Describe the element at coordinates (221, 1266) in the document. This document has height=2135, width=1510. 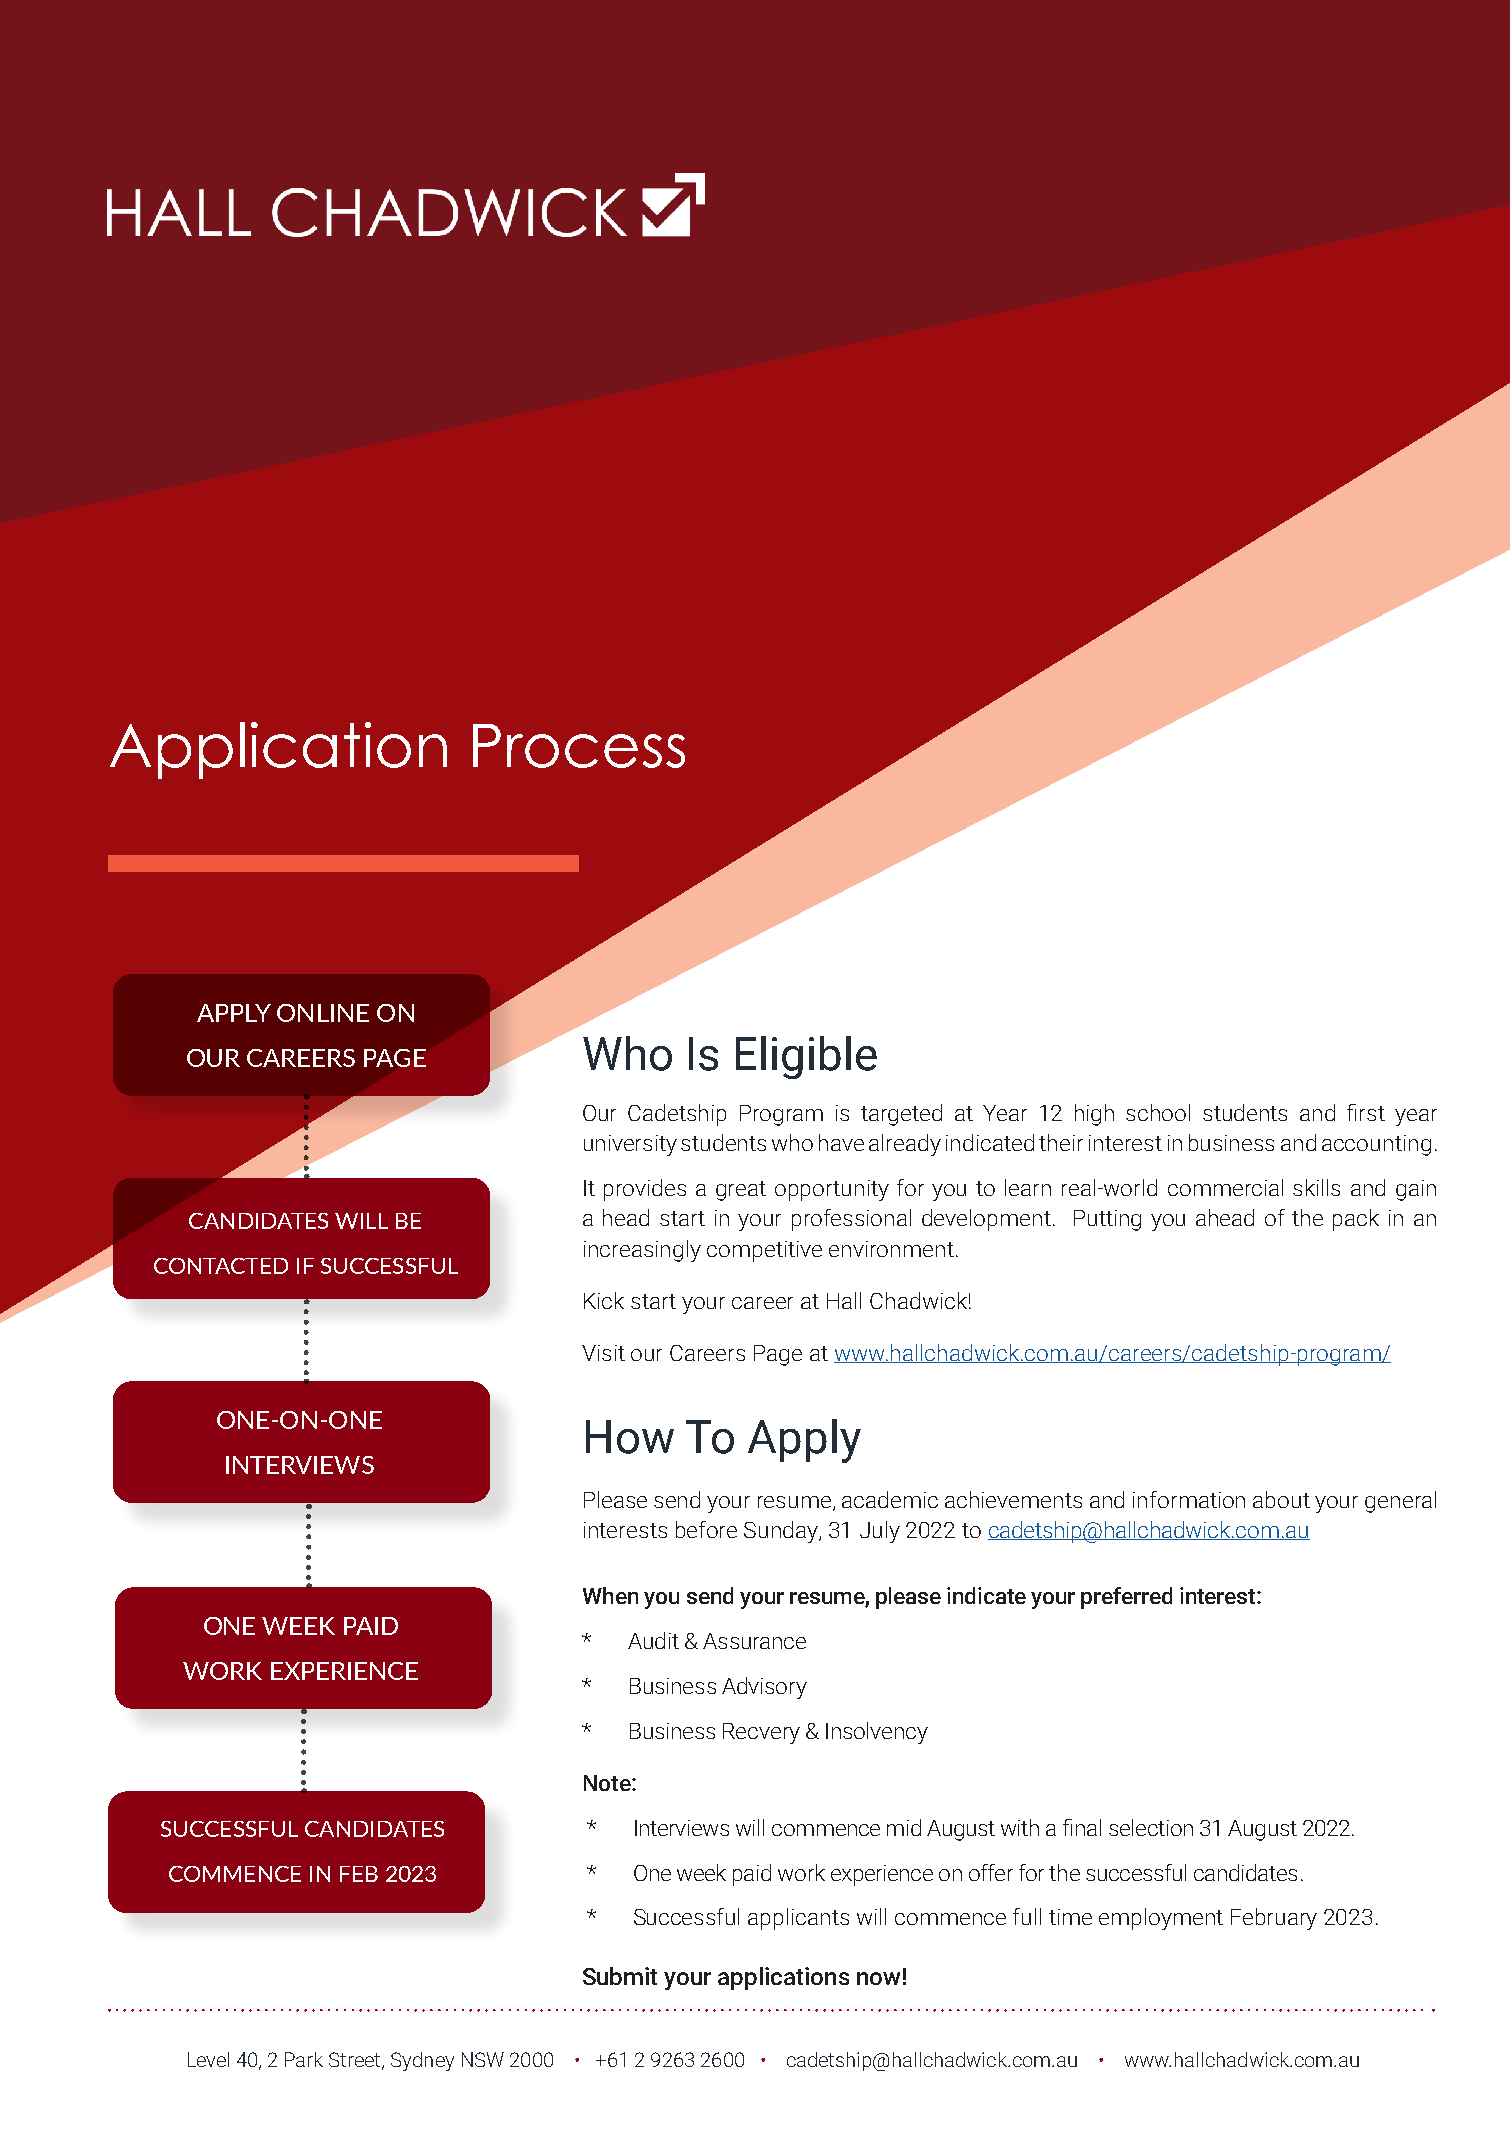
I see `CONTACTED` at that location.
